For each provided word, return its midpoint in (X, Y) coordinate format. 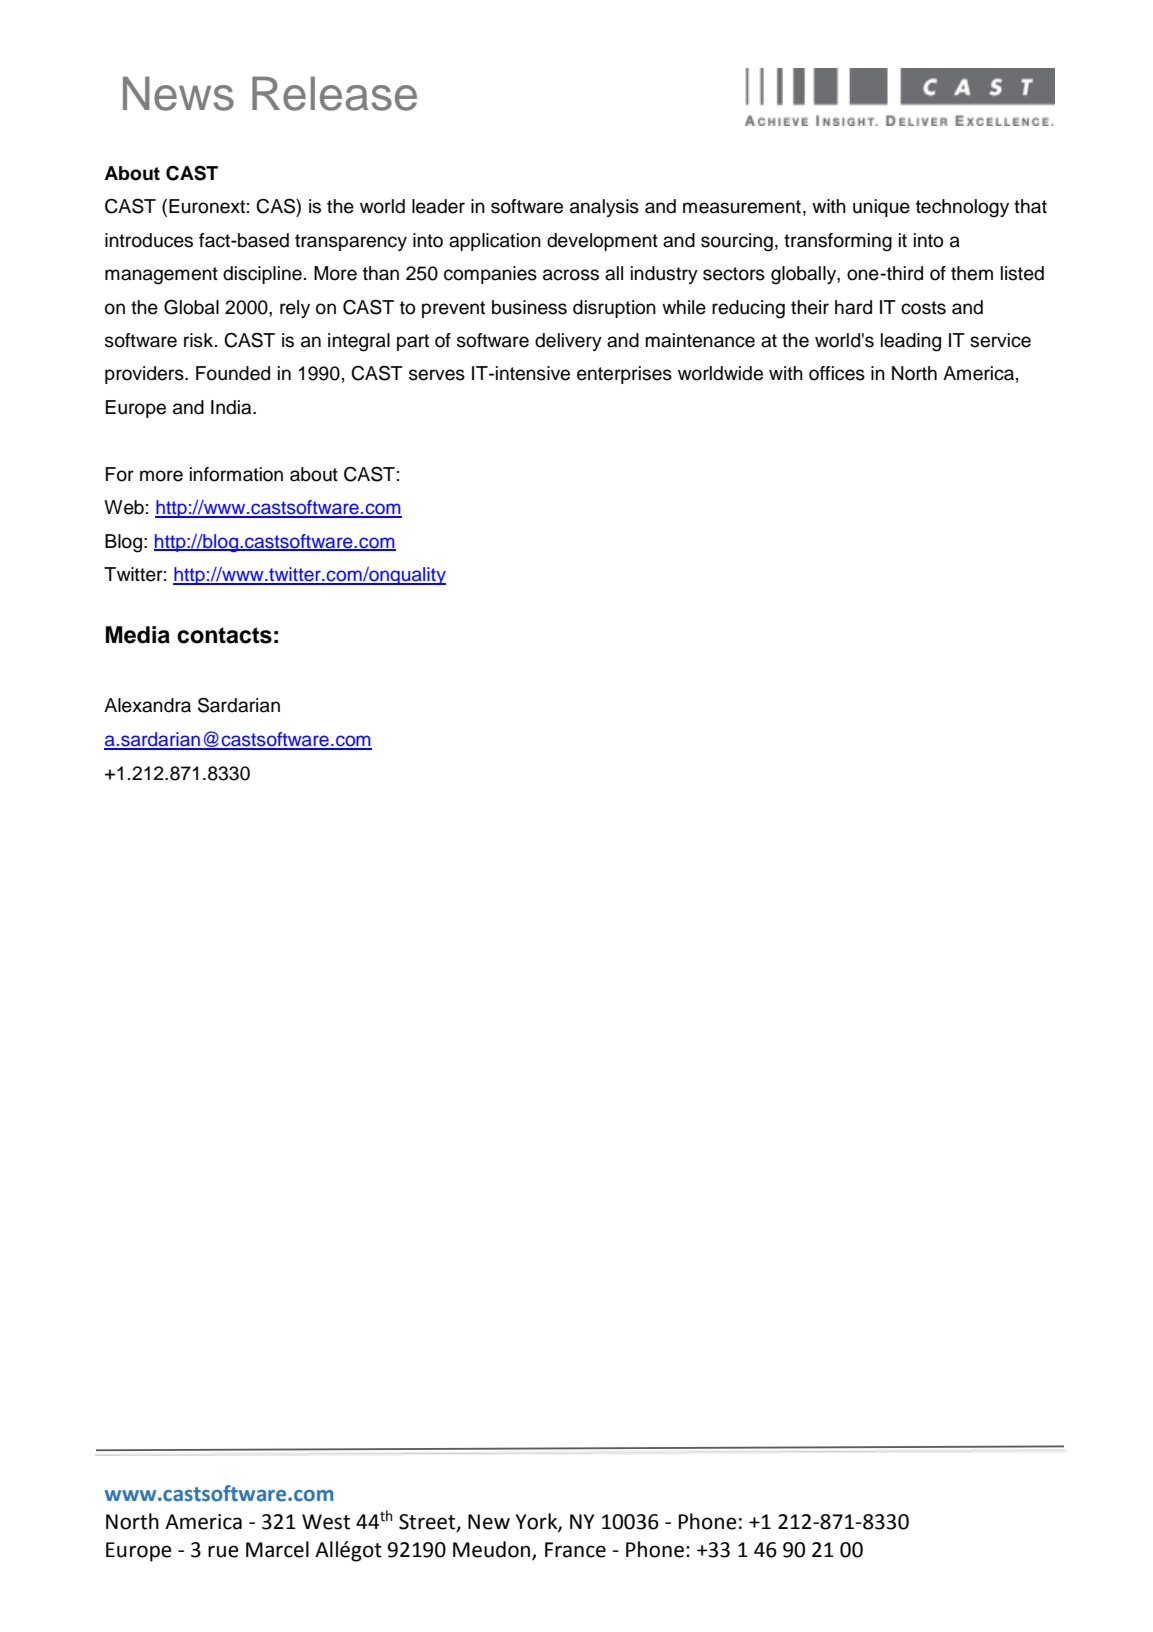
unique (881, 208)
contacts (224, 635)
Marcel (277, 1549)
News (178, 93)
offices (837, 373)
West (326, 1522)
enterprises (624, 375)
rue (223, 1551)
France (575, 1550)
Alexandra (147, 705)
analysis (604, 208)
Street (428, 1523)
